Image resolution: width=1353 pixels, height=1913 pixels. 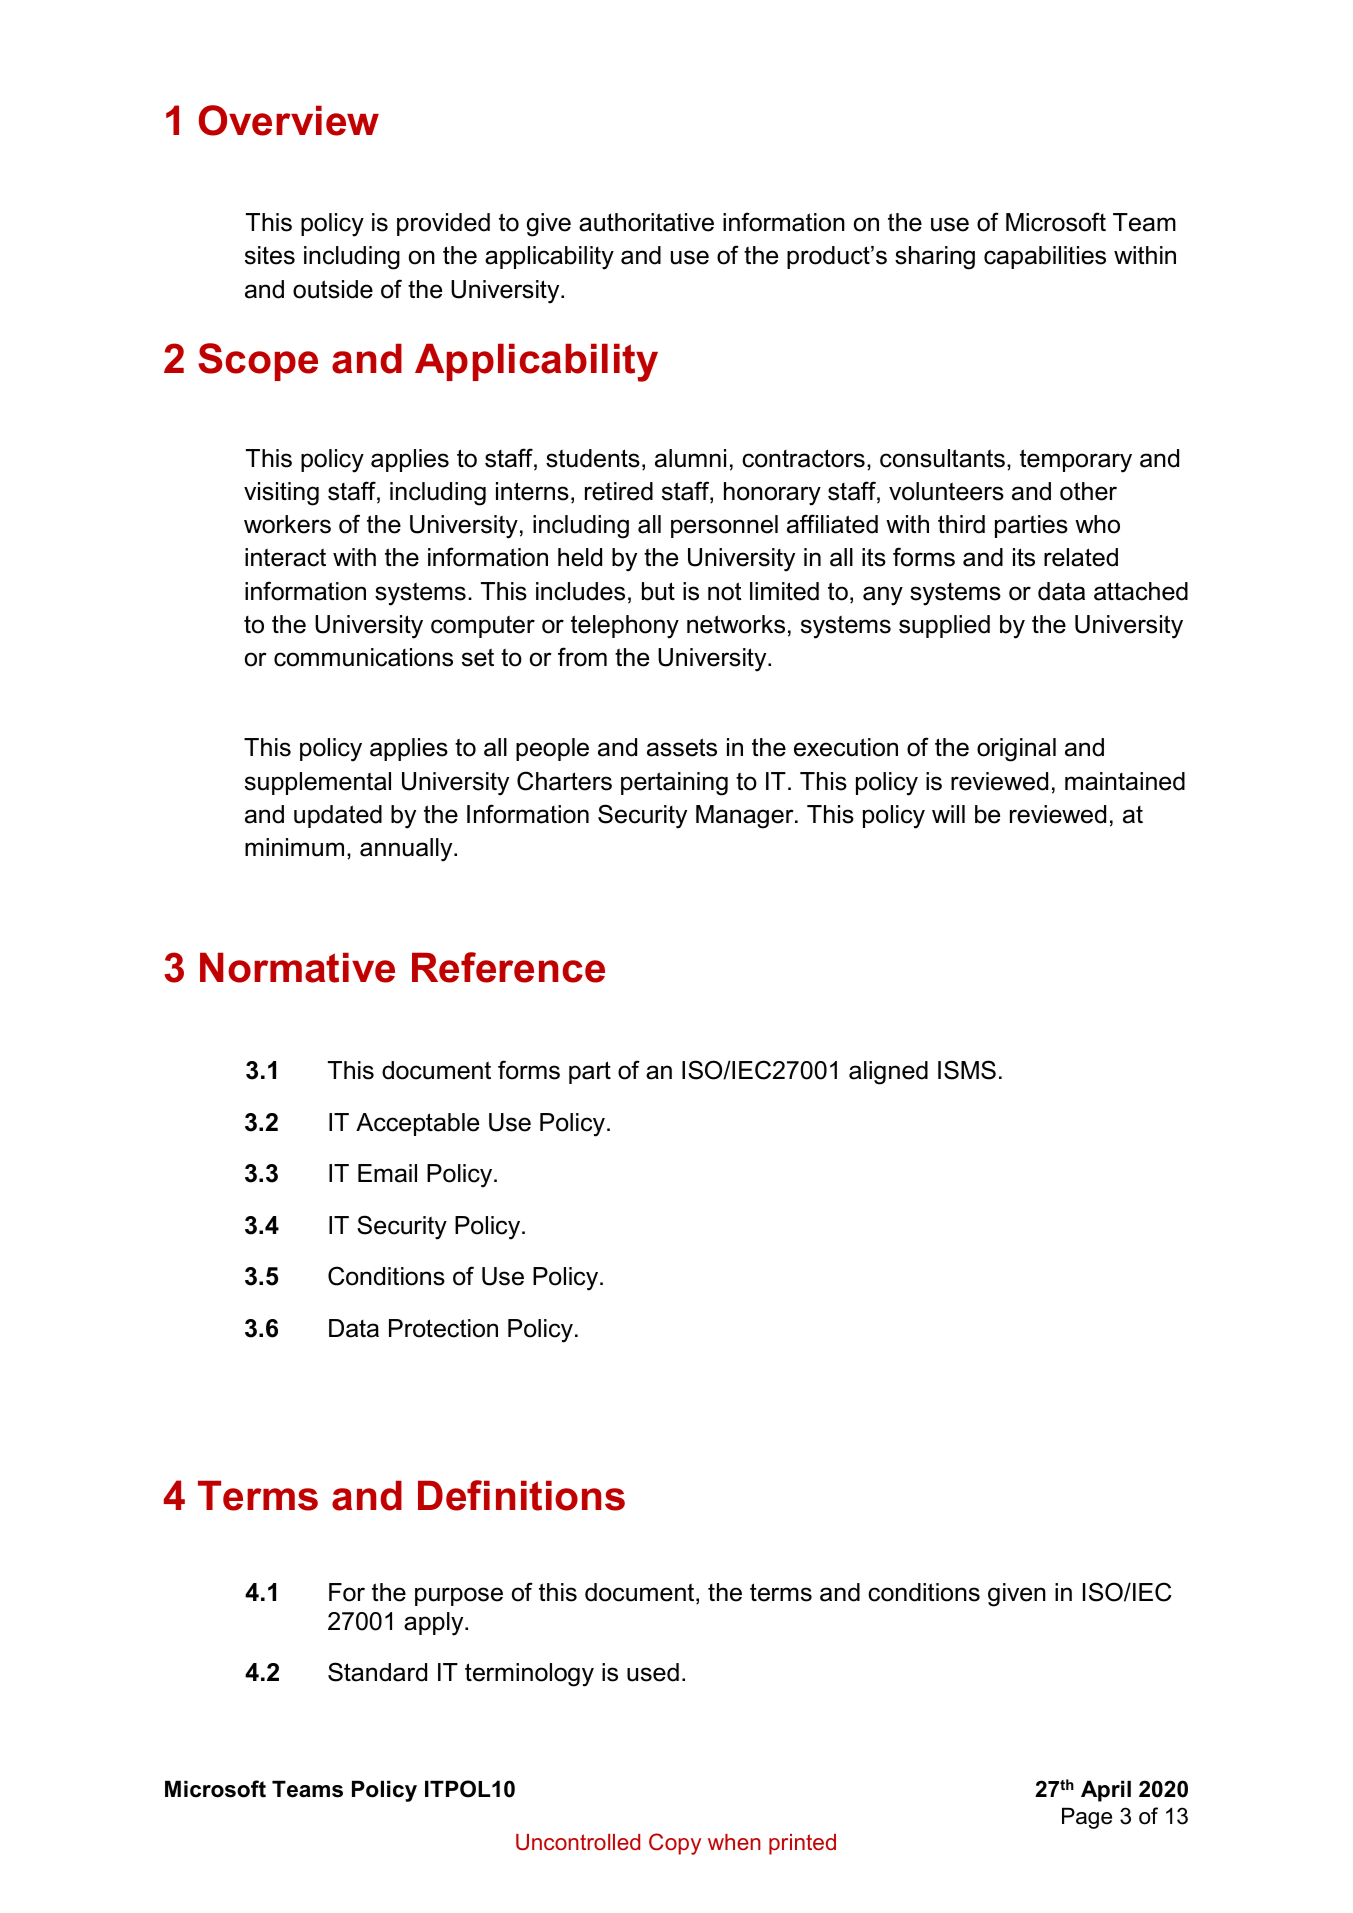 I want to click on authoritative, so click(x=646, y=222).
